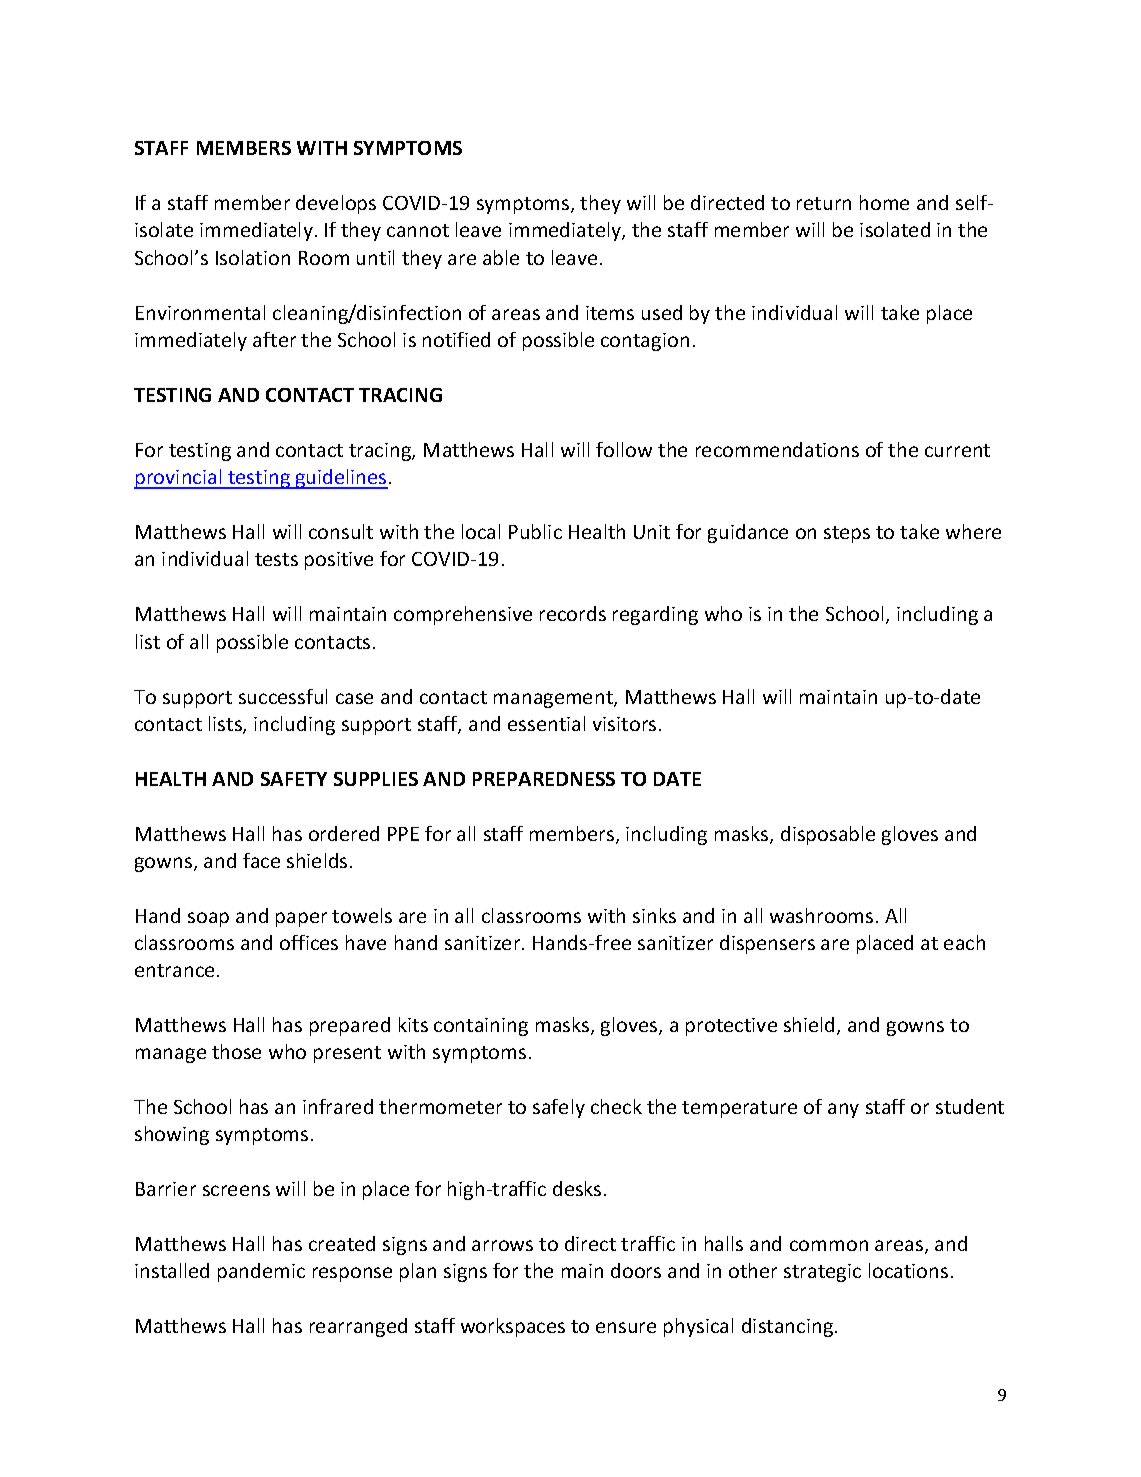 This image has width=1141, height=1477. Describe the element at coordinates (341, 479) in the image. I see `guidelines` at that location.
